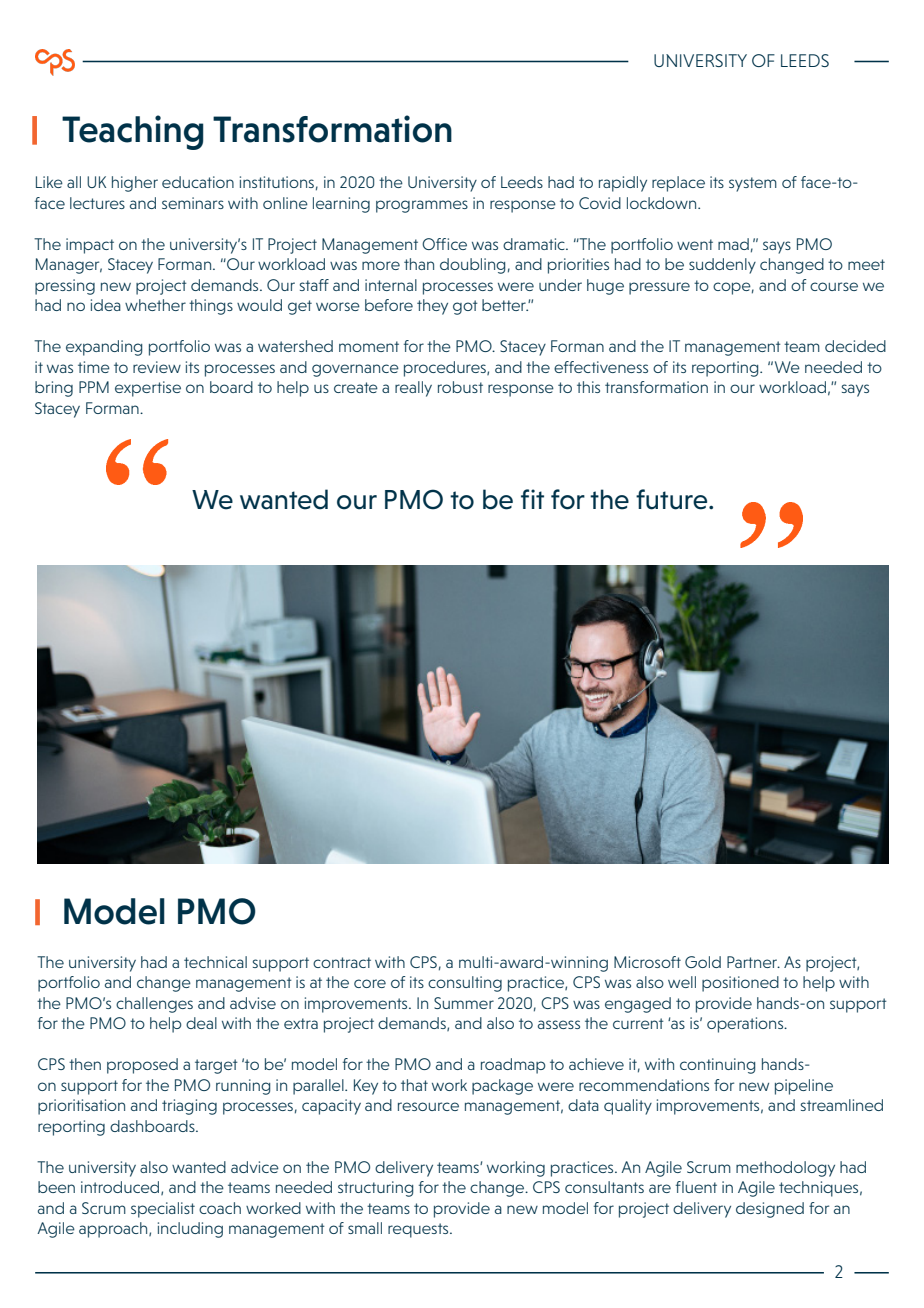  I want to click on programmes, so click(422, 206).
